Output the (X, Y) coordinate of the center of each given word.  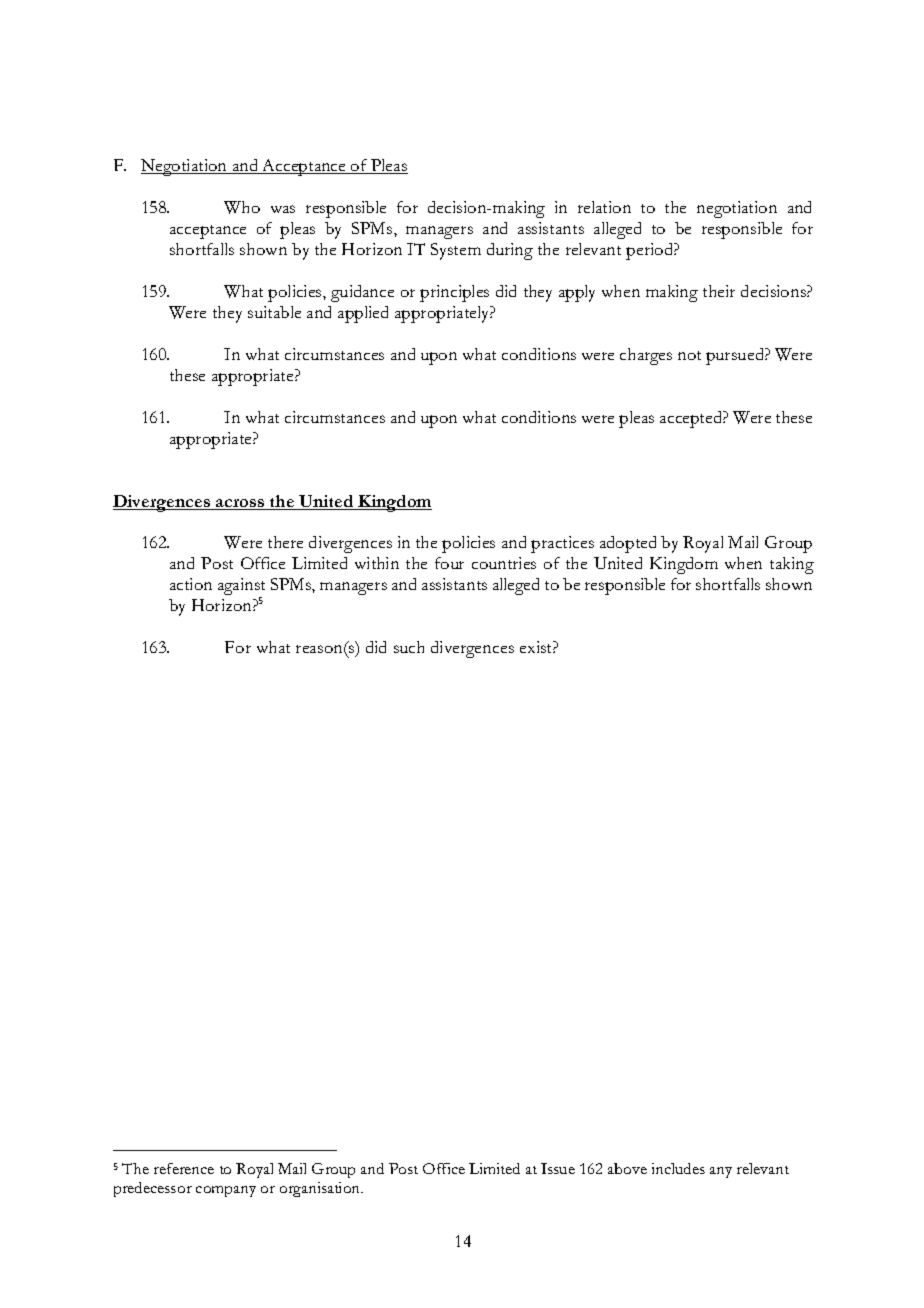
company (226, 1191)
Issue (558, 1168)
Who (242, 207)
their (719, 291)
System (456, 251)
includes (678, 1168)
